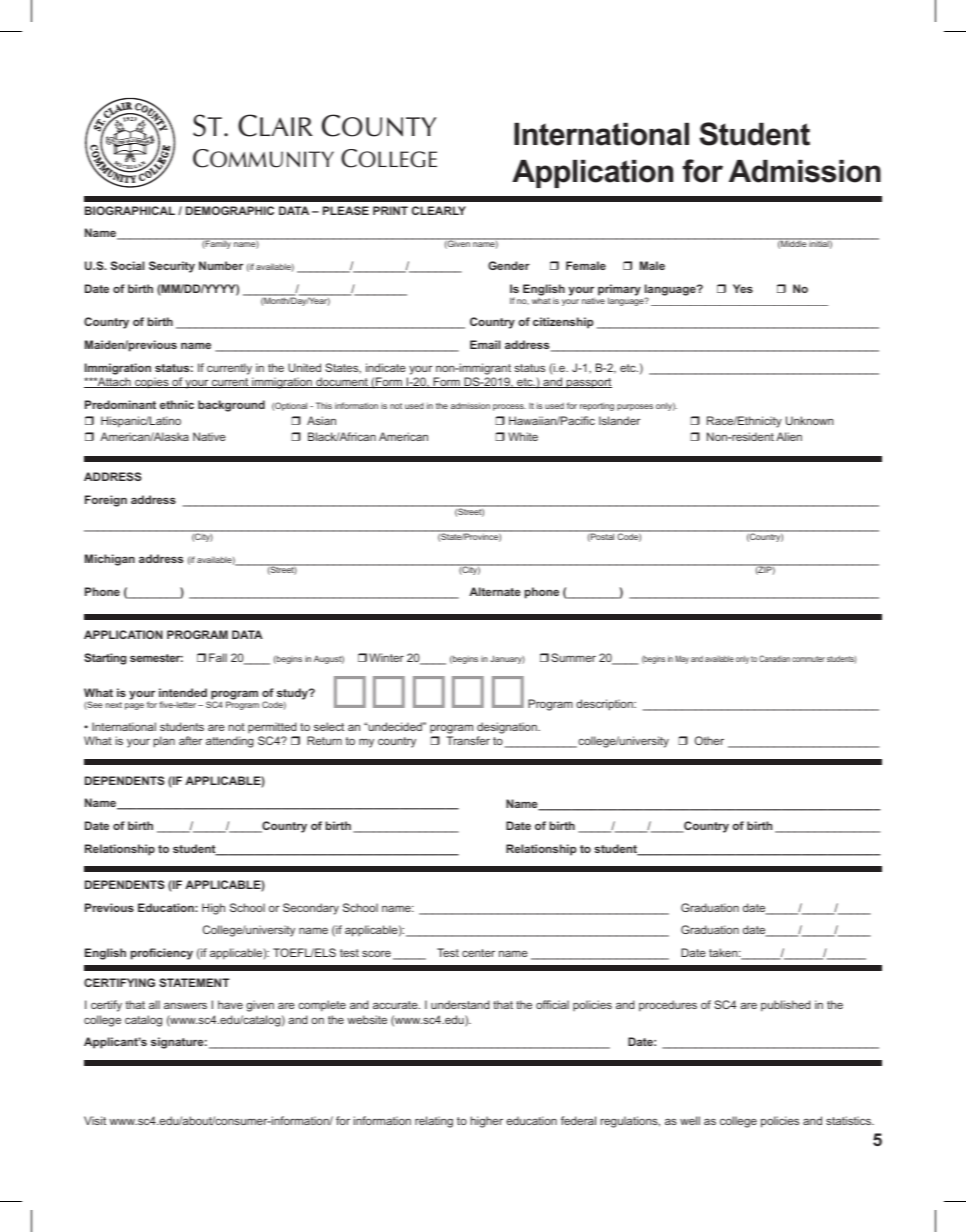 Image resolution: width=966 pixels, height=1232 pixels. What do you see at coordinates (789, 436) in the screenshot?
I see `Alien` at bounding box center [789, 436].
